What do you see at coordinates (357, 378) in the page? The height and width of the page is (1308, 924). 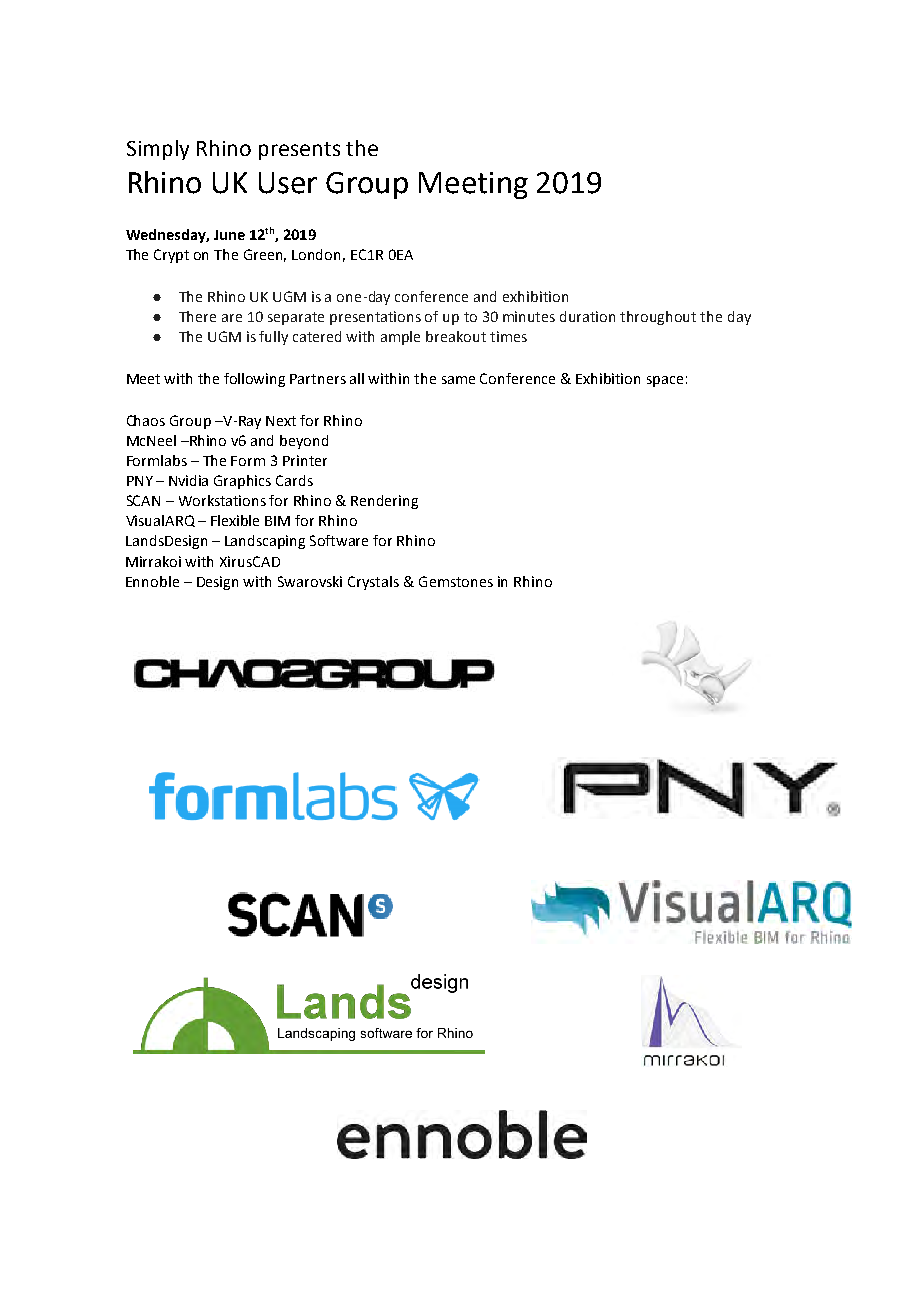 I see `all` at bounding box center [357, 378].
